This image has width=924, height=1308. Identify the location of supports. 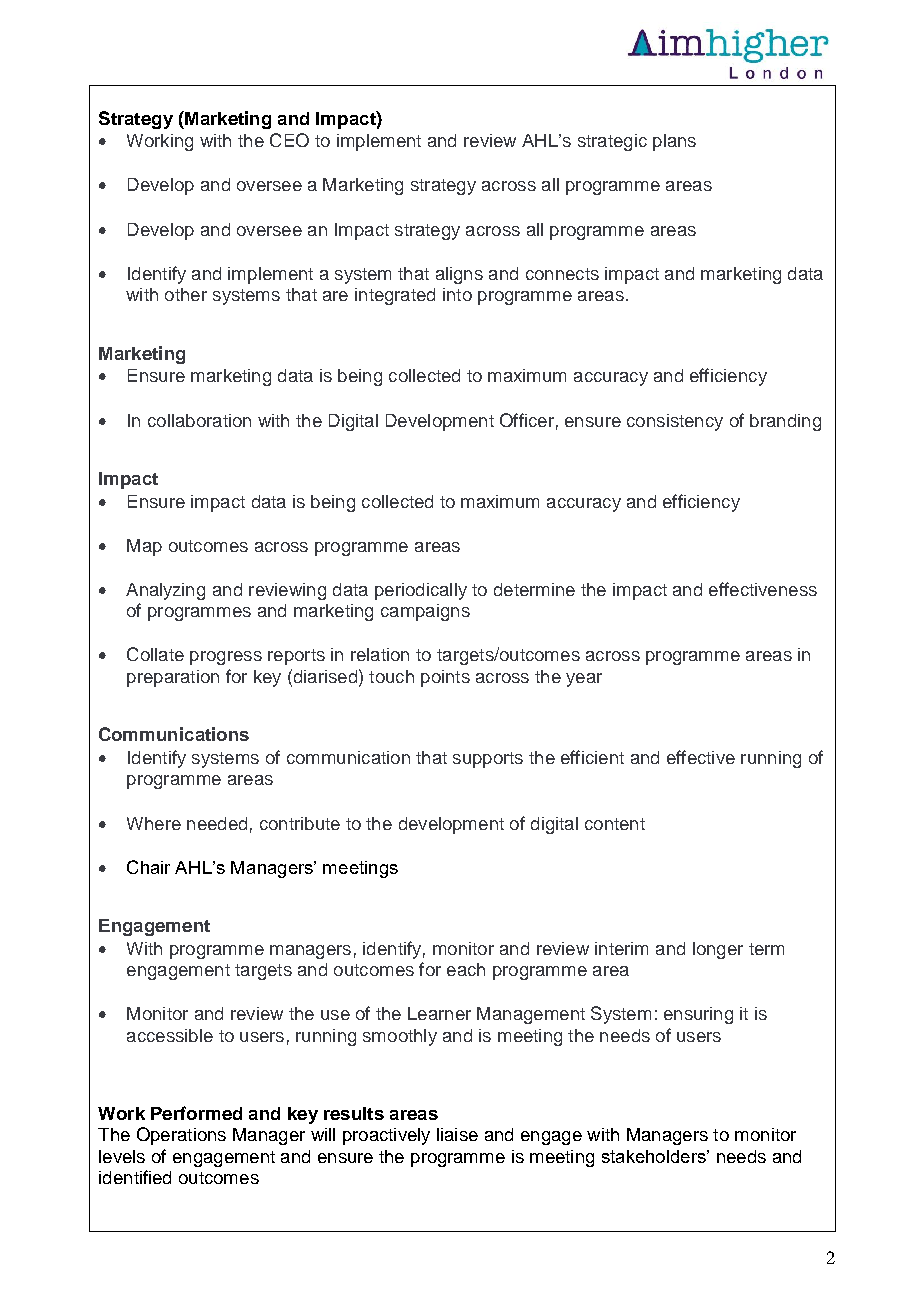
(488, 760).
